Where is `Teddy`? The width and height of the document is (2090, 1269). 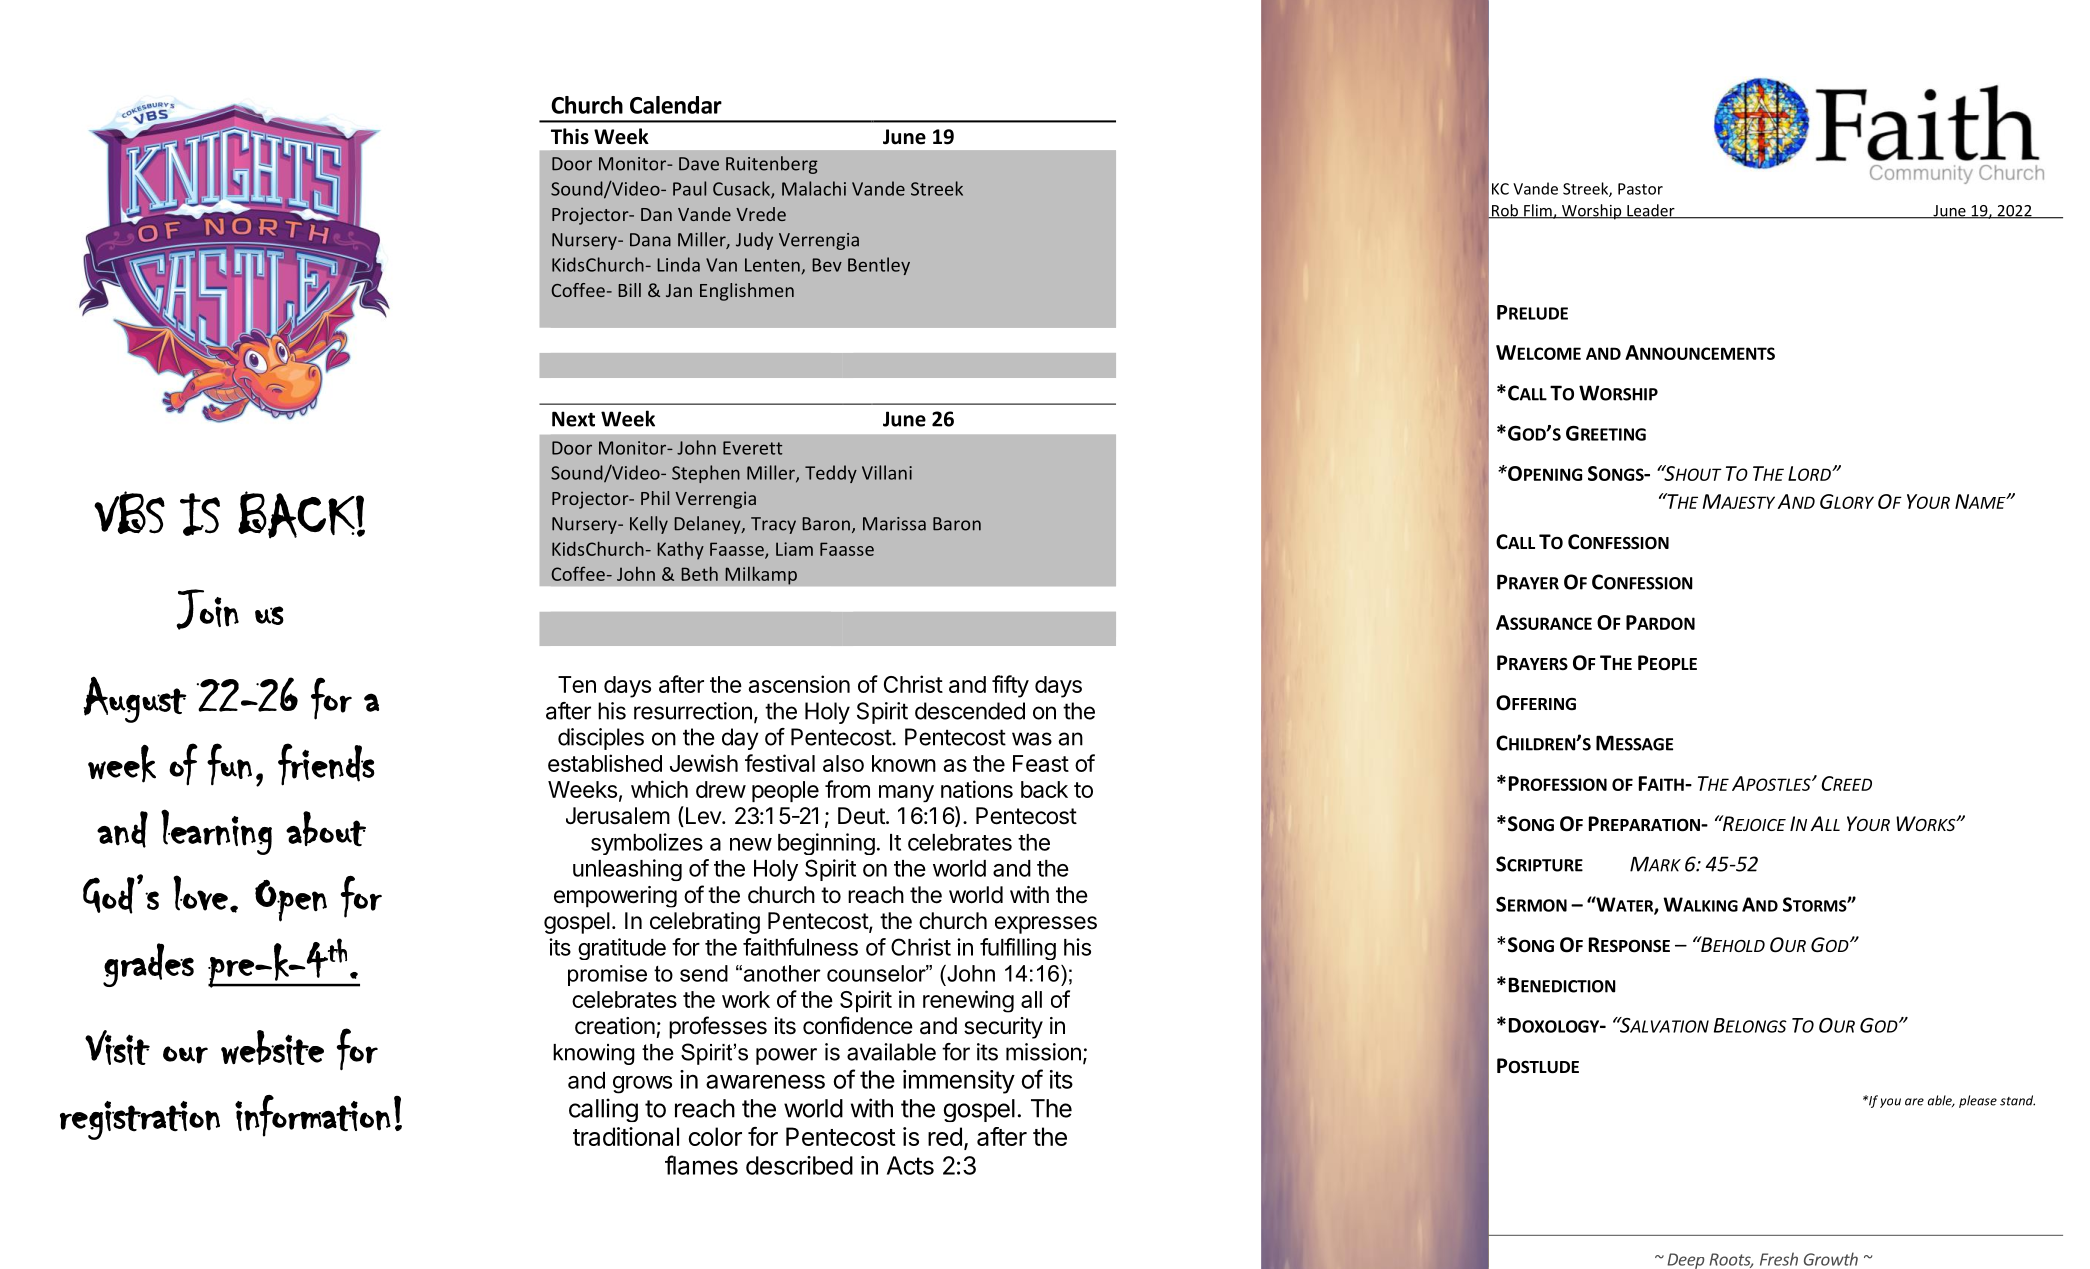
Teddy is located at coordinates (831, 474).
